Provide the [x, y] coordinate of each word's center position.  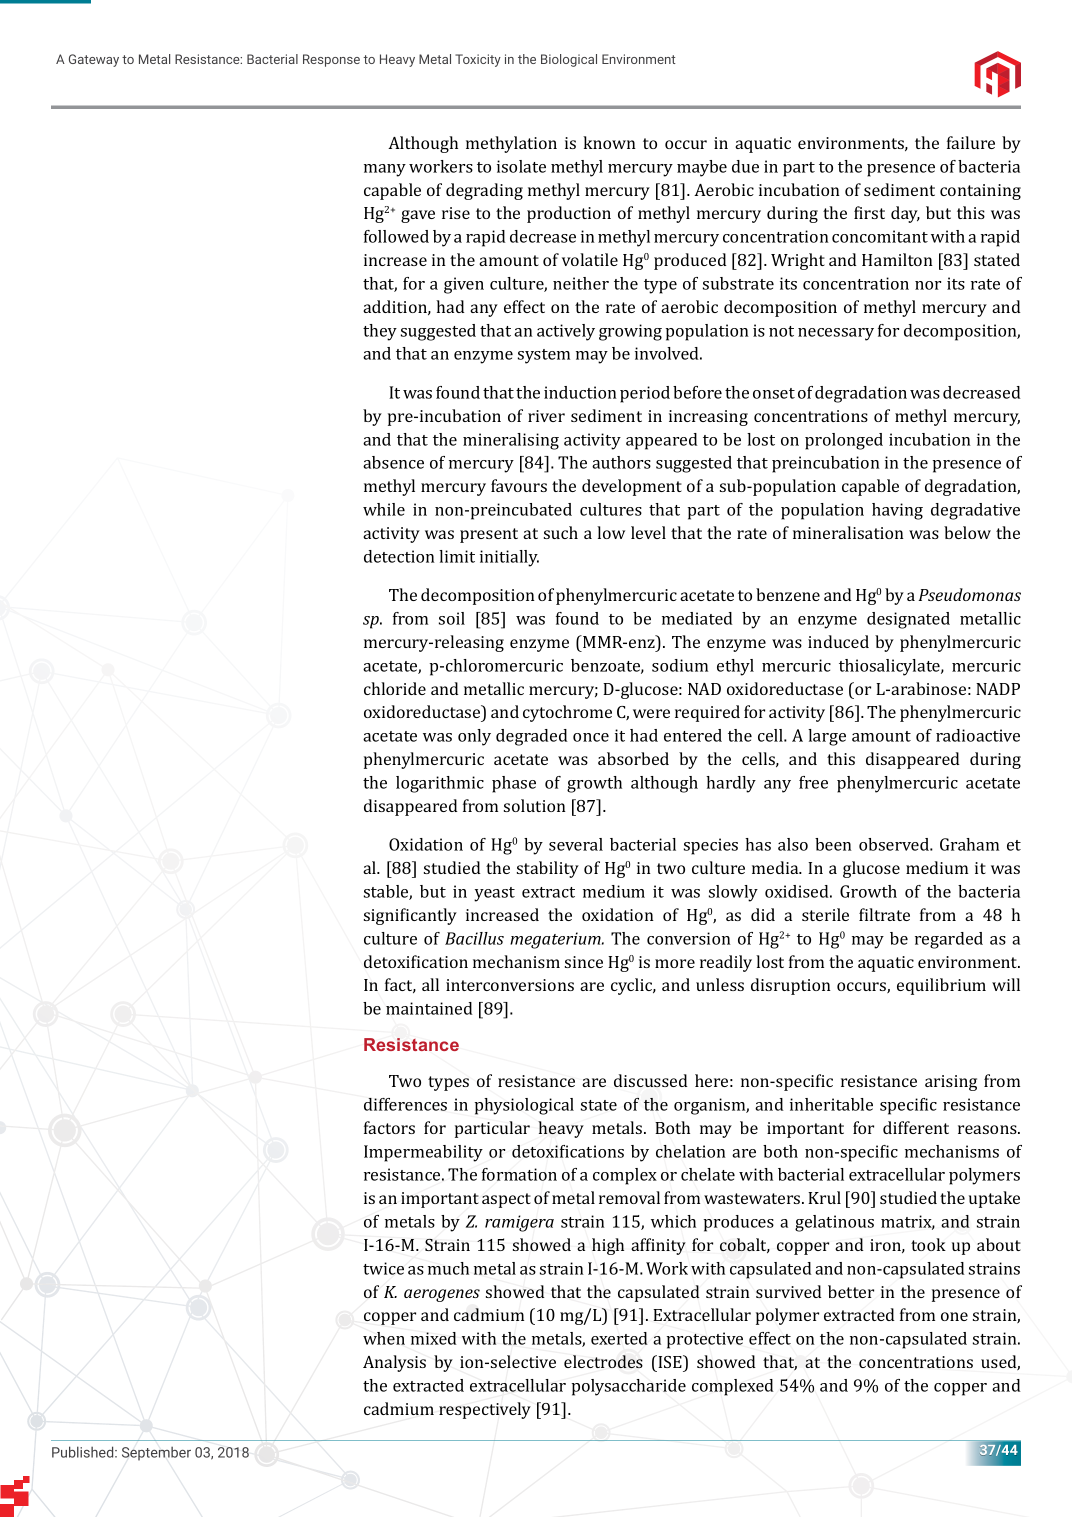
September [156, 1454]
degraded [532, 737]
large [827, 737]
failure [971, 142]
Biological [569, 60]
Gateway [94, 60]
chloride [395, 688]
